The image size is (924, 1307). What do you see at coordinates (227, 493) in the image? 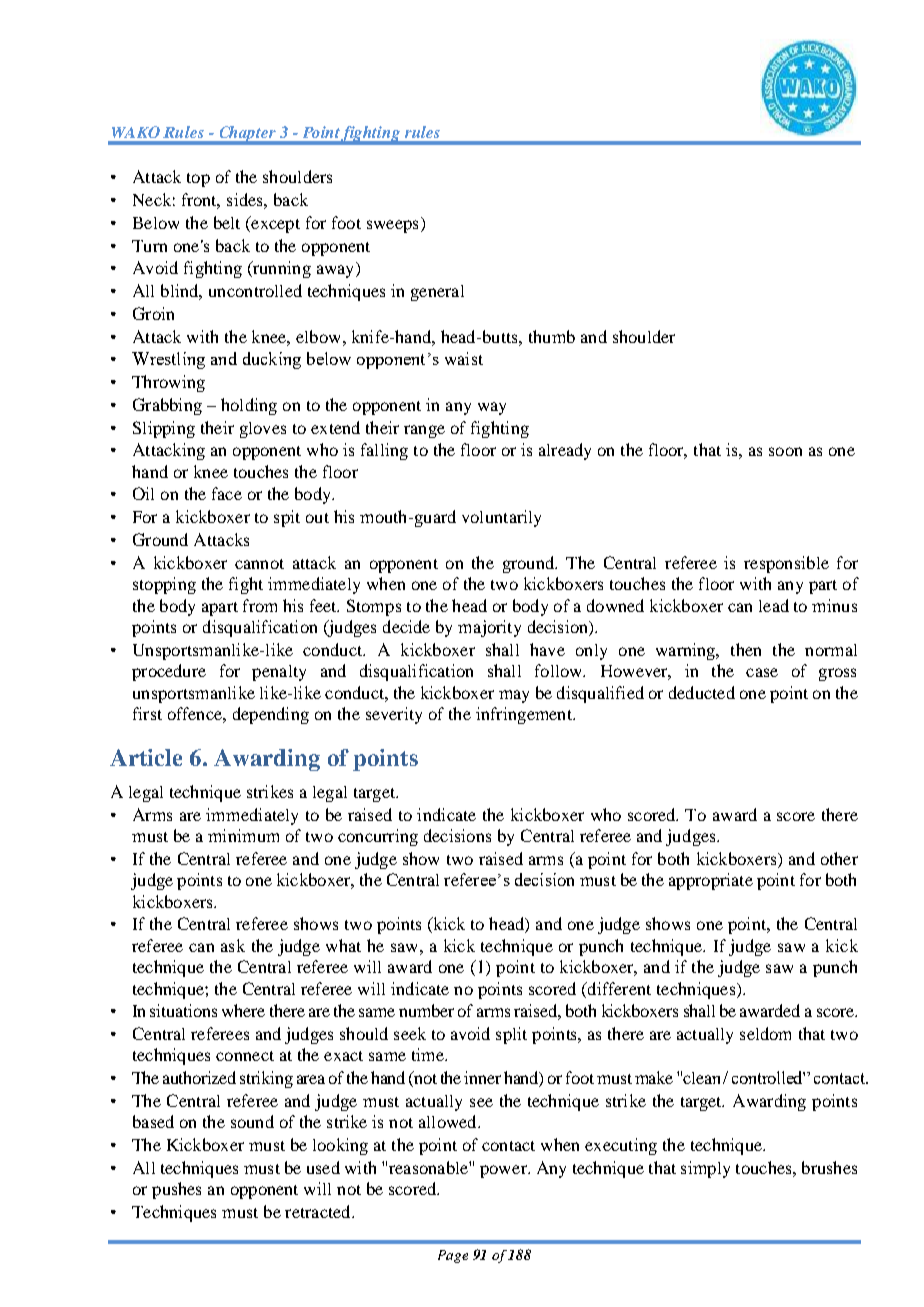
I see `face` at bounding box center [227, 493].
